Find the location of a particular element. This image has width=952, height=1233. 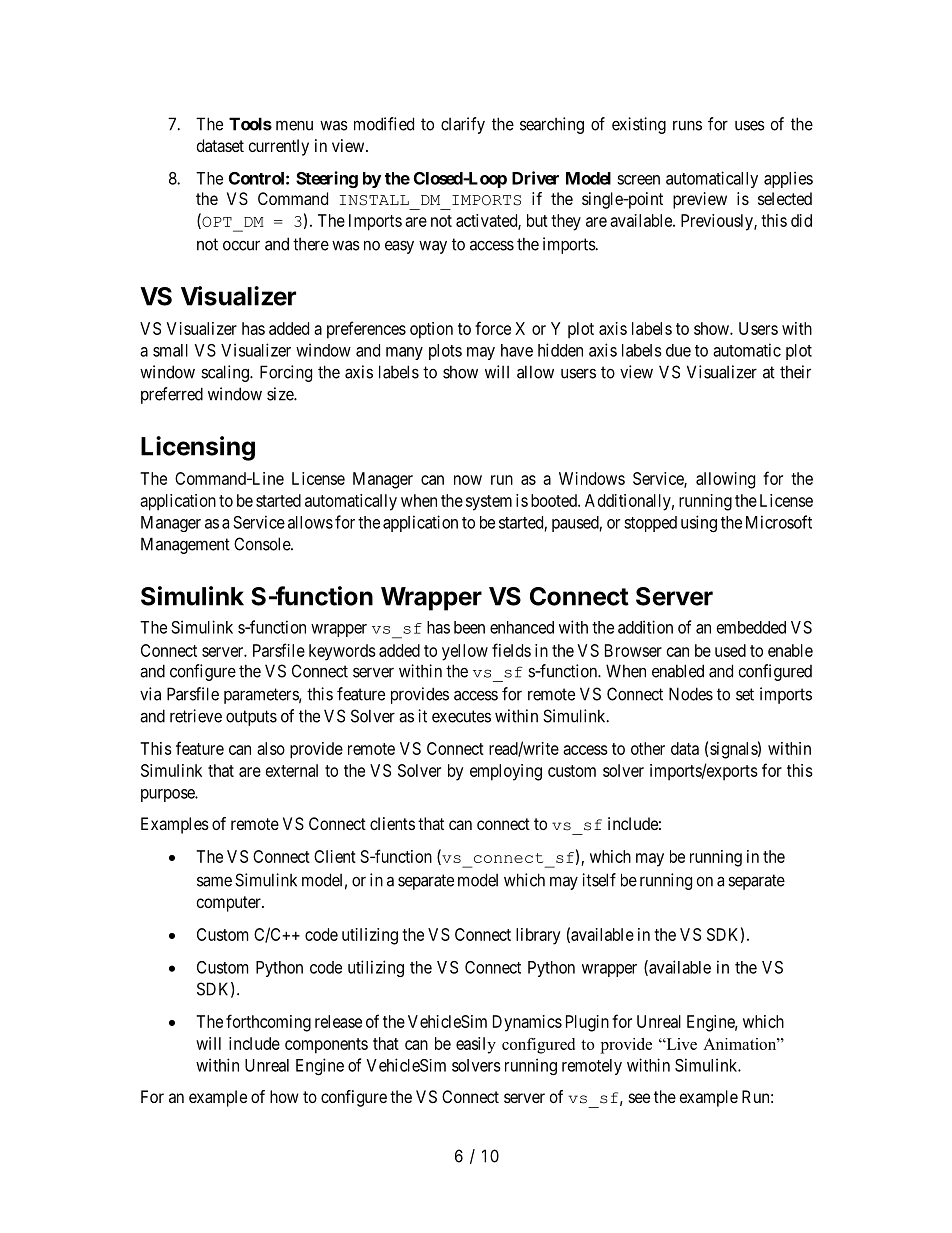

other is located at coordinates (648, 748).
